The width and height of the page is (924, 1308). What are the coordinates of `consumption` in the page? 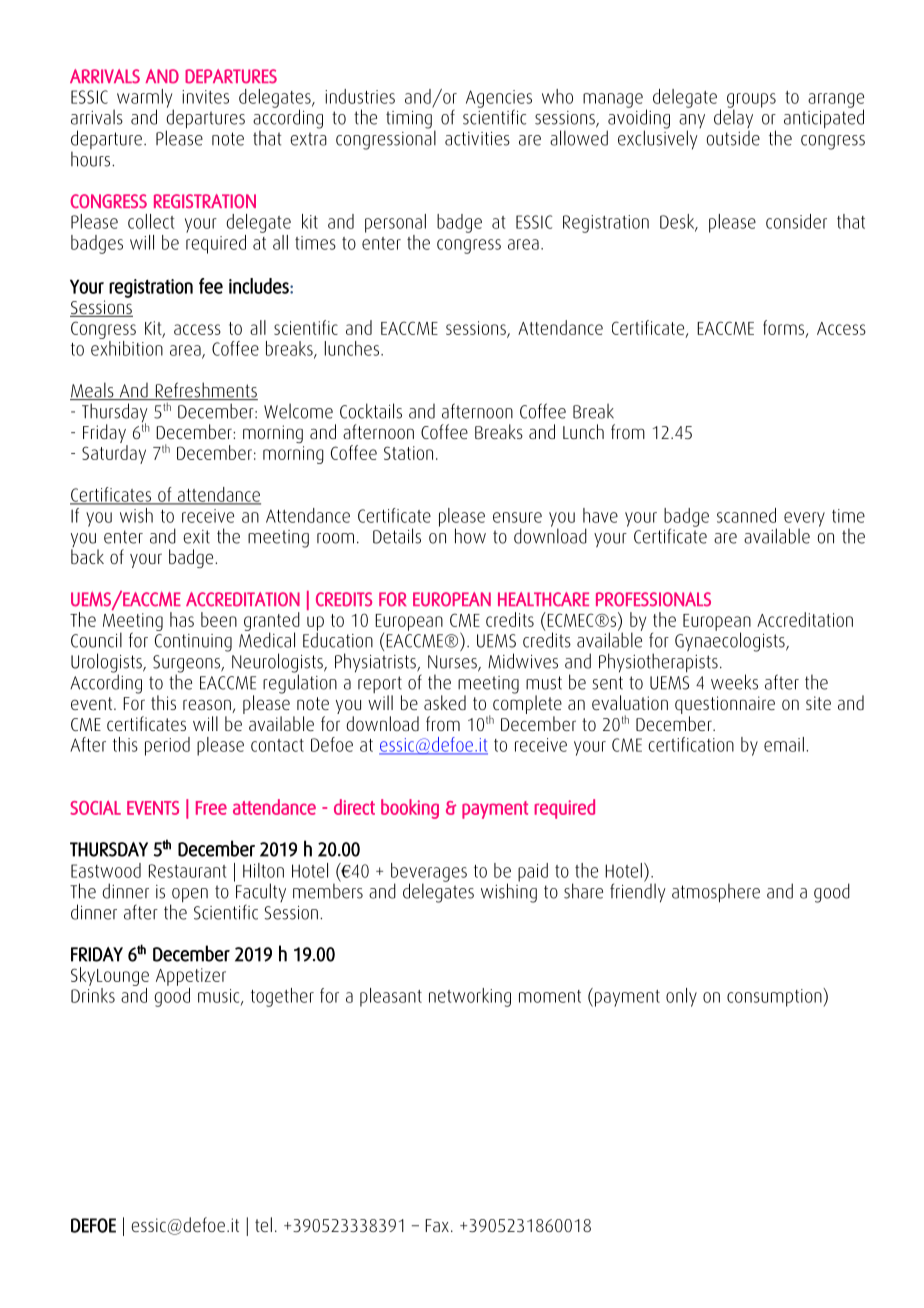 It's located at (775, 997).
